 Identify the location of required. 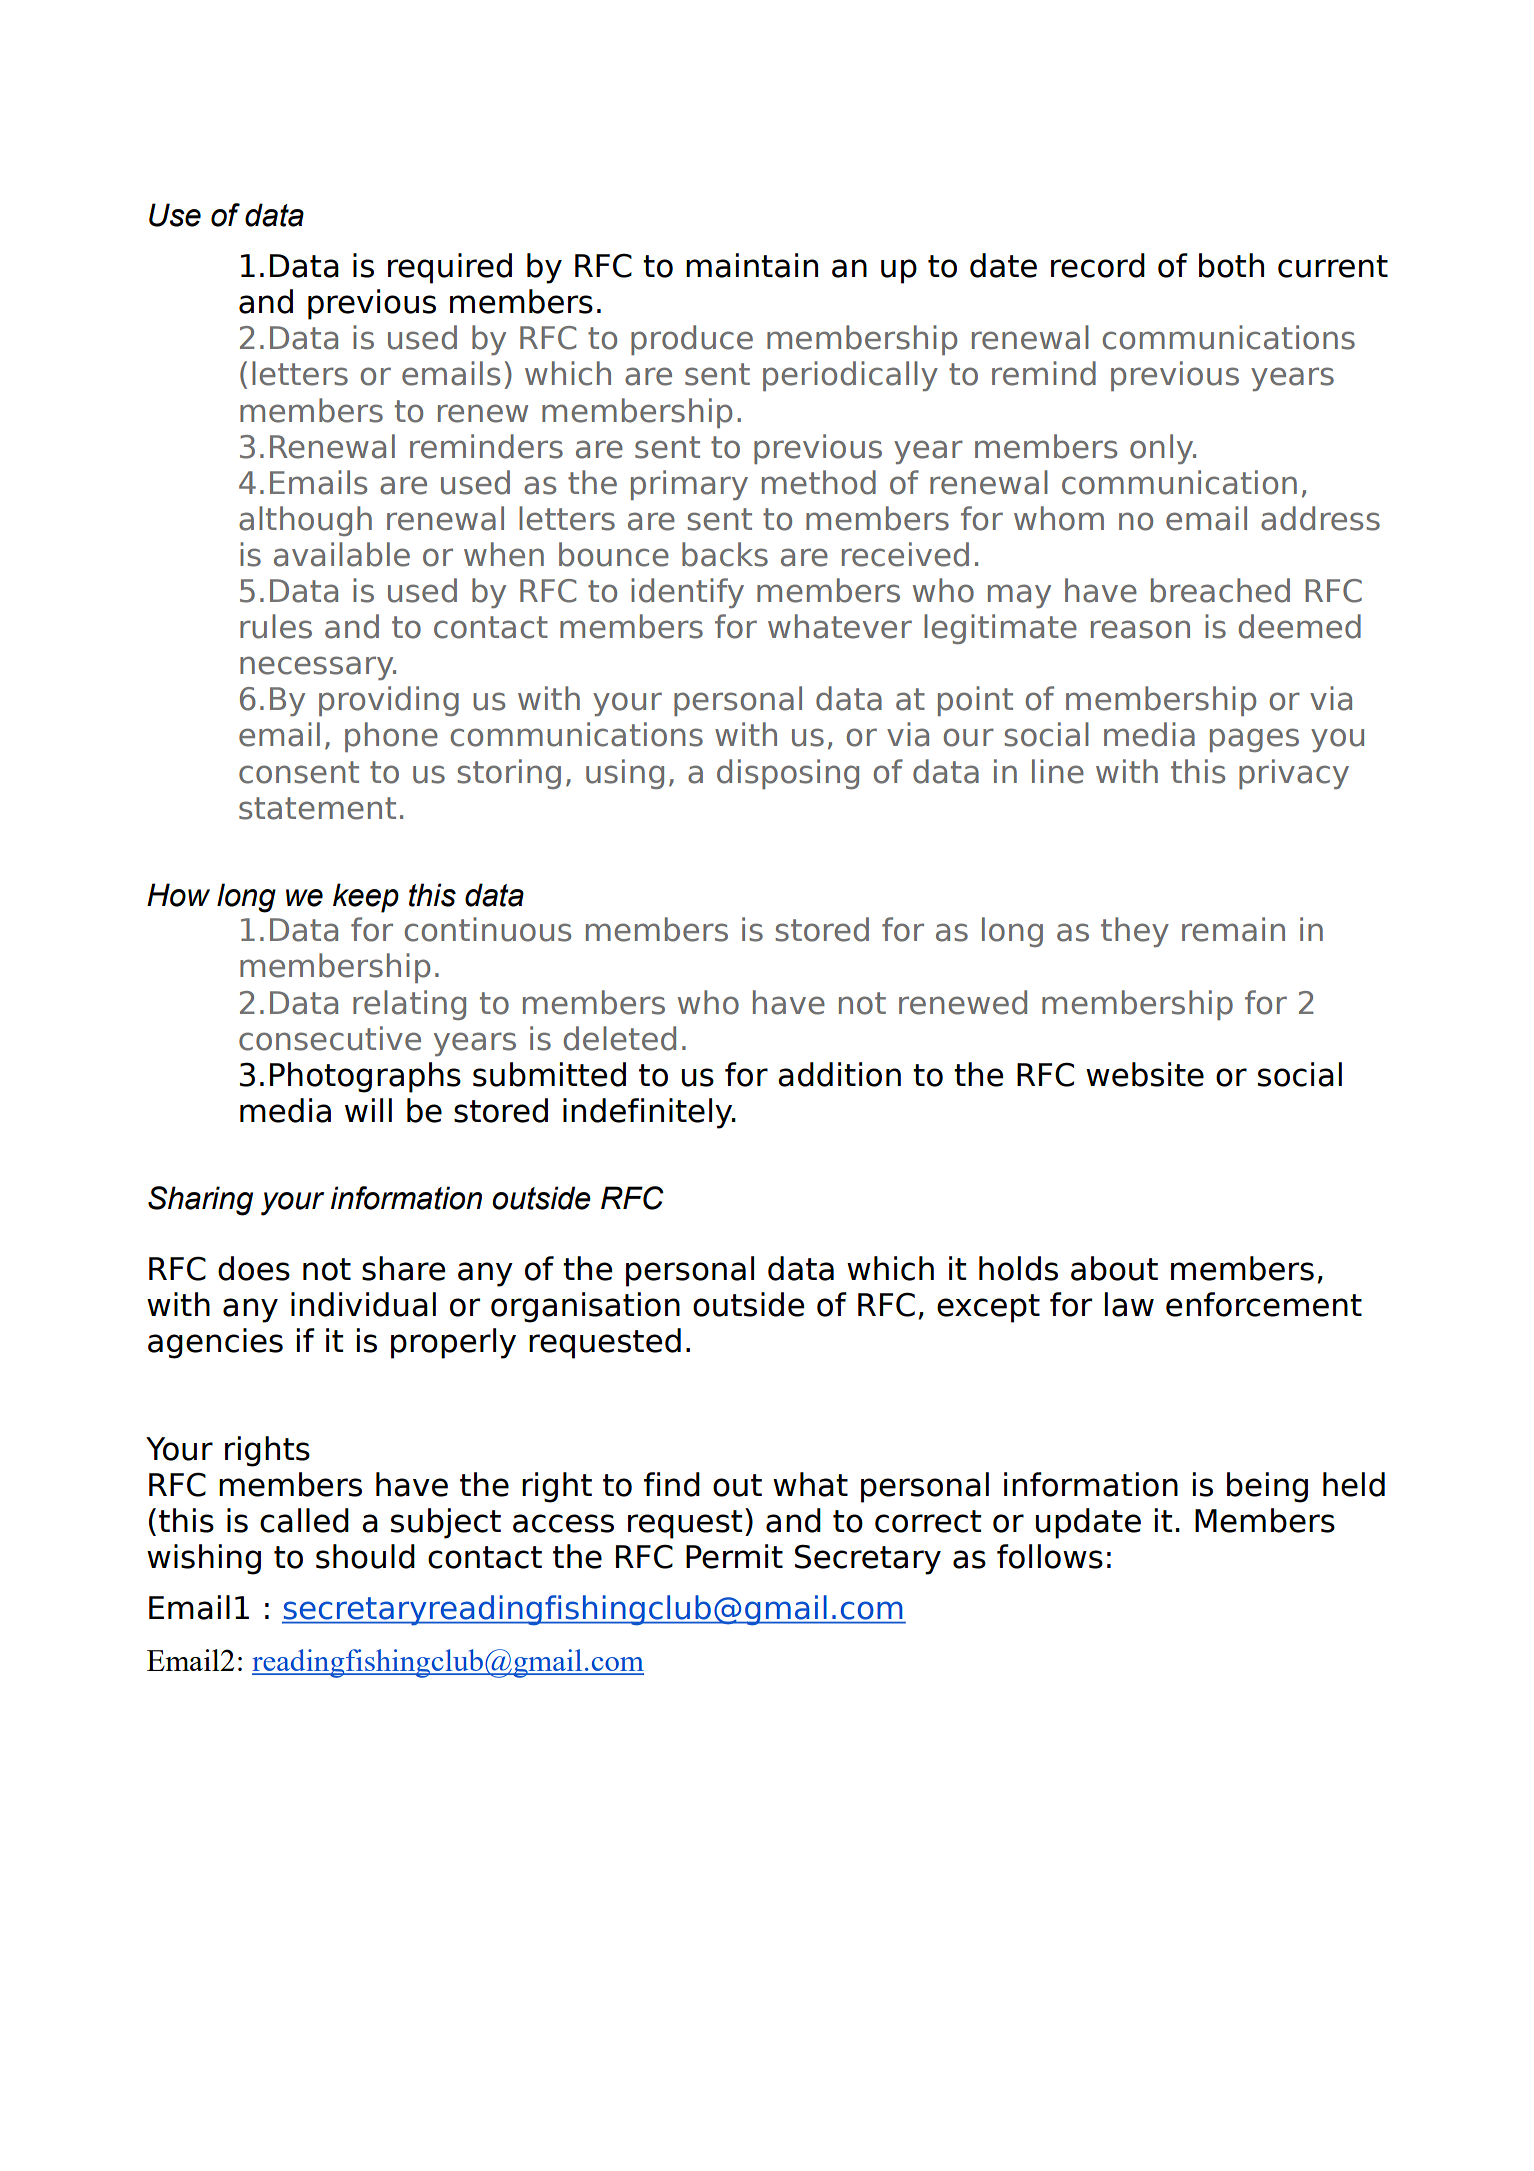
(450, 268).
